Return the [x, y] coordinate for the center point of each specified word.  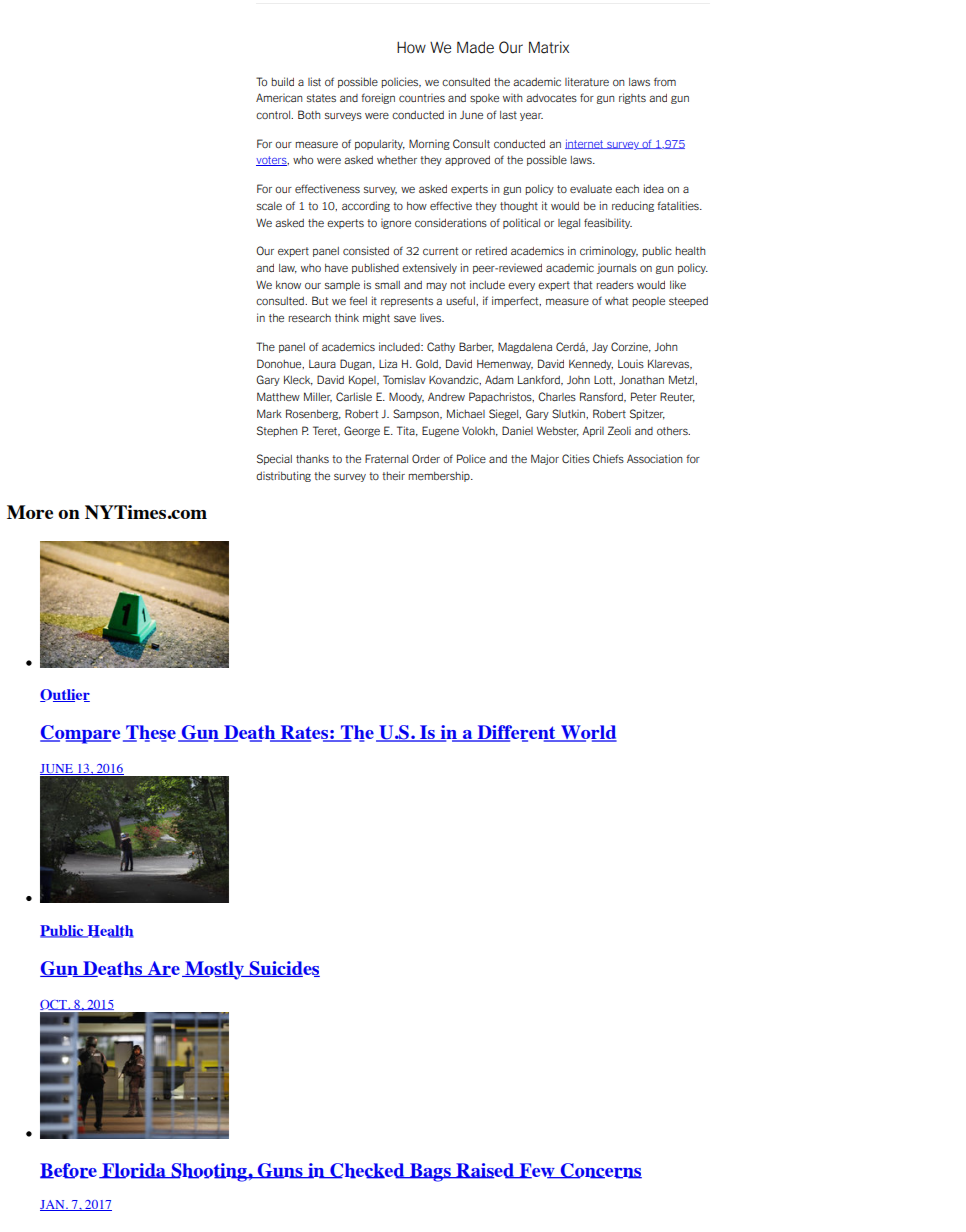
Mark [269, 413]
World [588, 733]
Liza [388, 363]
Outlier [65, 695]
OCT [54, 1005]
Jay [600, 348]
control [274, 115]
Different [516, 733]
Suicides [284, 969]
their [393, 475]
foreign [378, 98]
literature [587, 81]
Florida [134, 1171]
